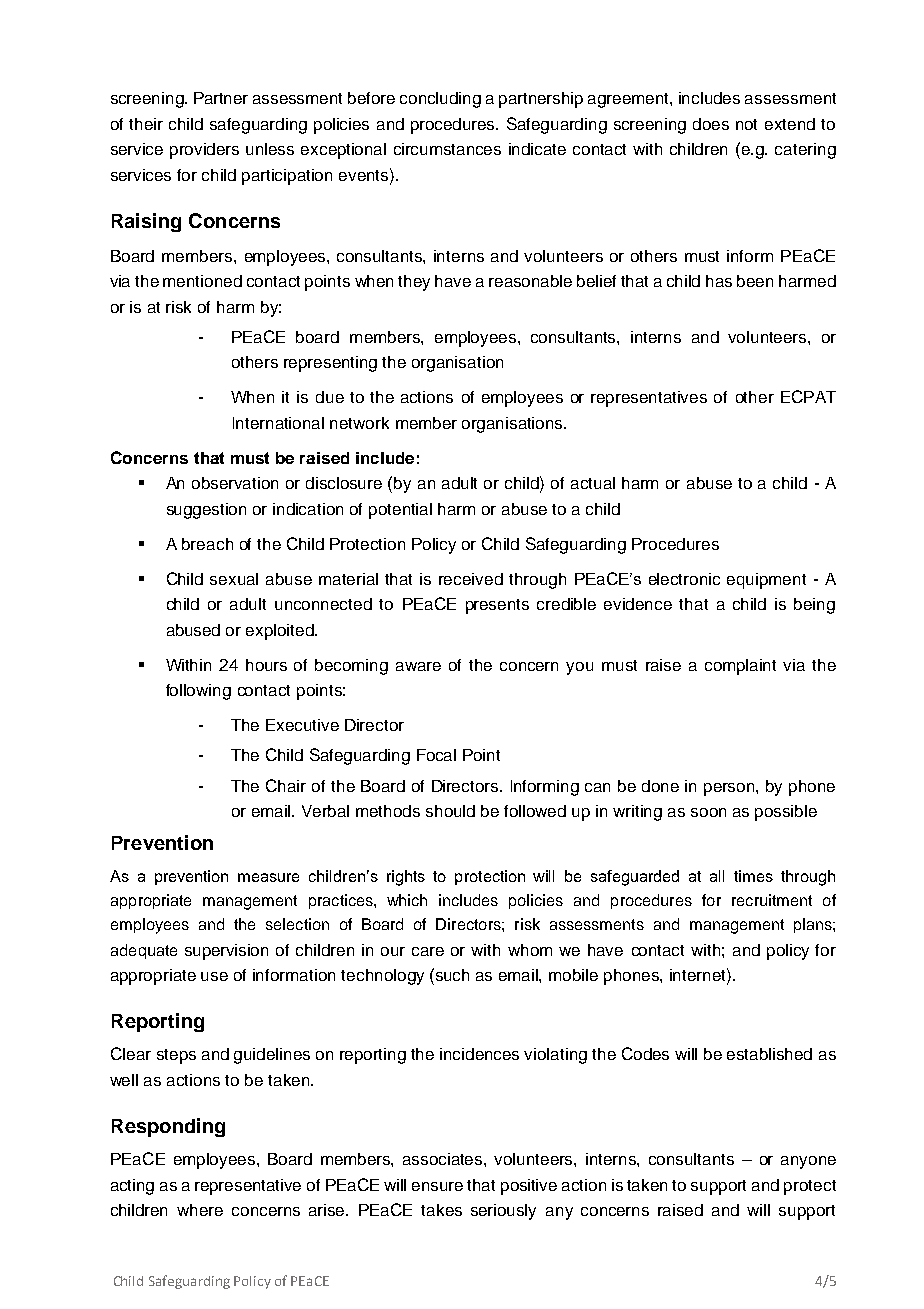 The height and width of the screenshot is (1309, 924). Describe the element at coordinates (766, 581) in the screenshot. I see `equipment` at that location.
